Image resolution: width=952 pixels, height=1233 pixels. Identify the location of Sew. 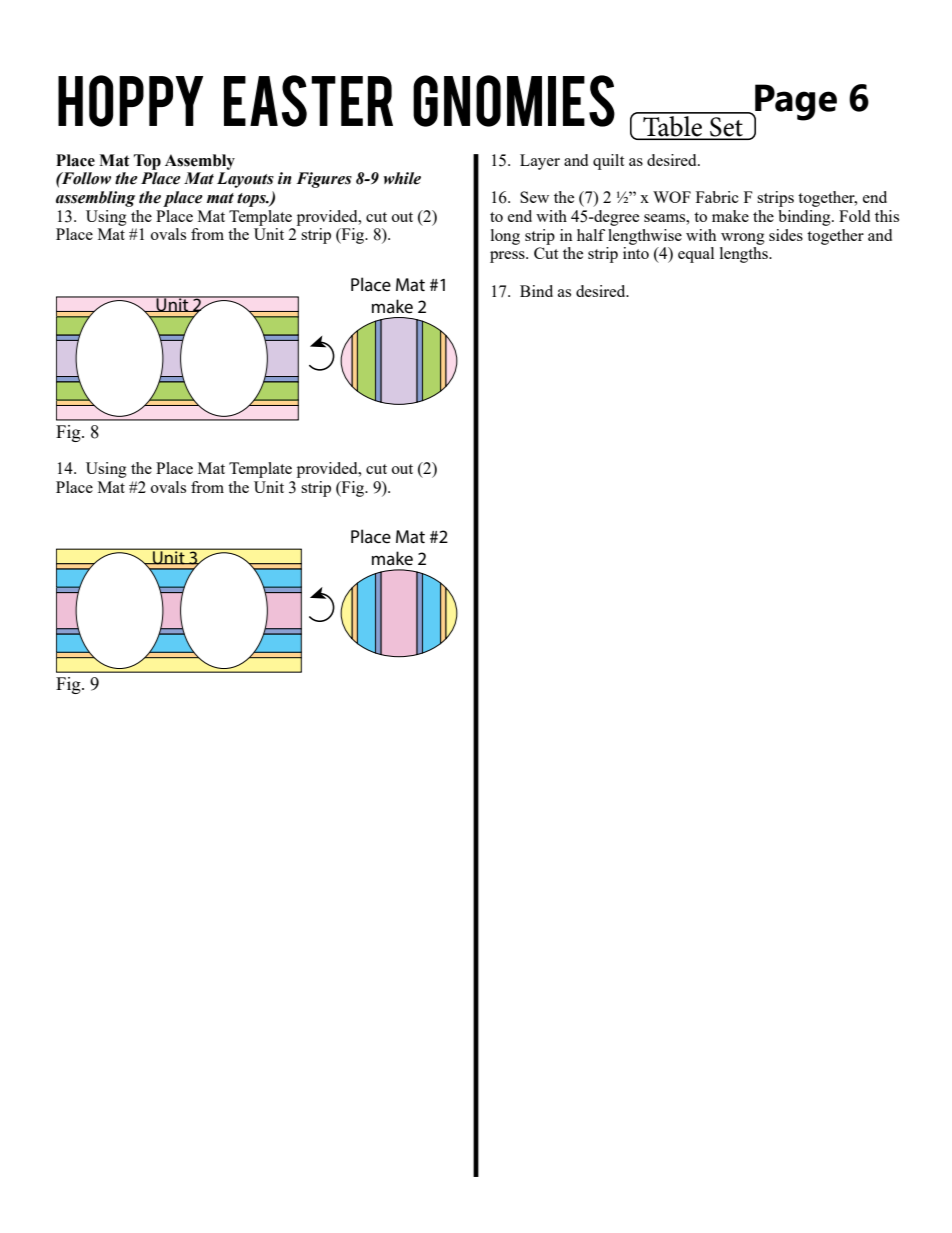
(534, 197).
